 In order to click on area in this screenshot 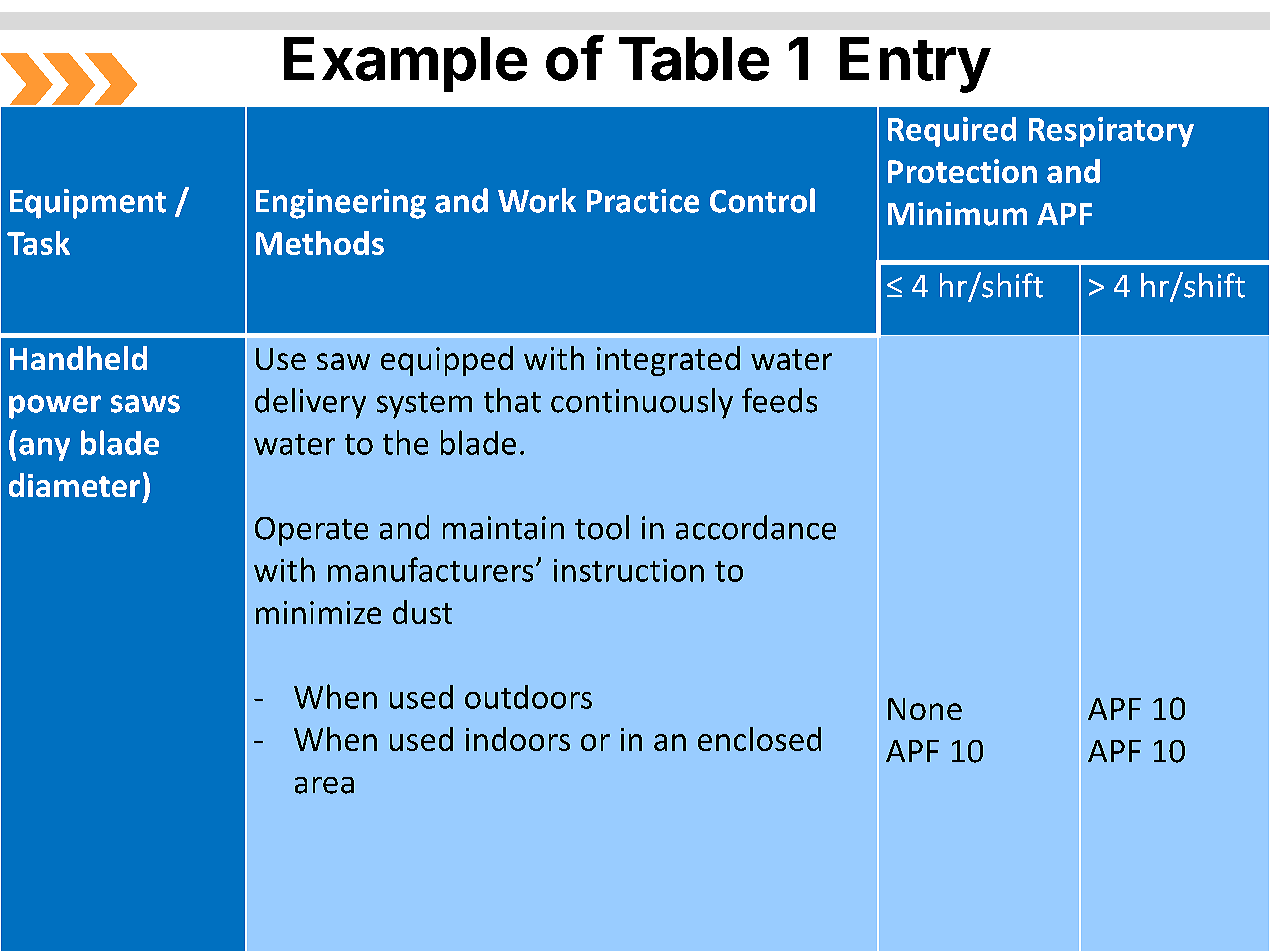, I will do `click(324, 785)`.
